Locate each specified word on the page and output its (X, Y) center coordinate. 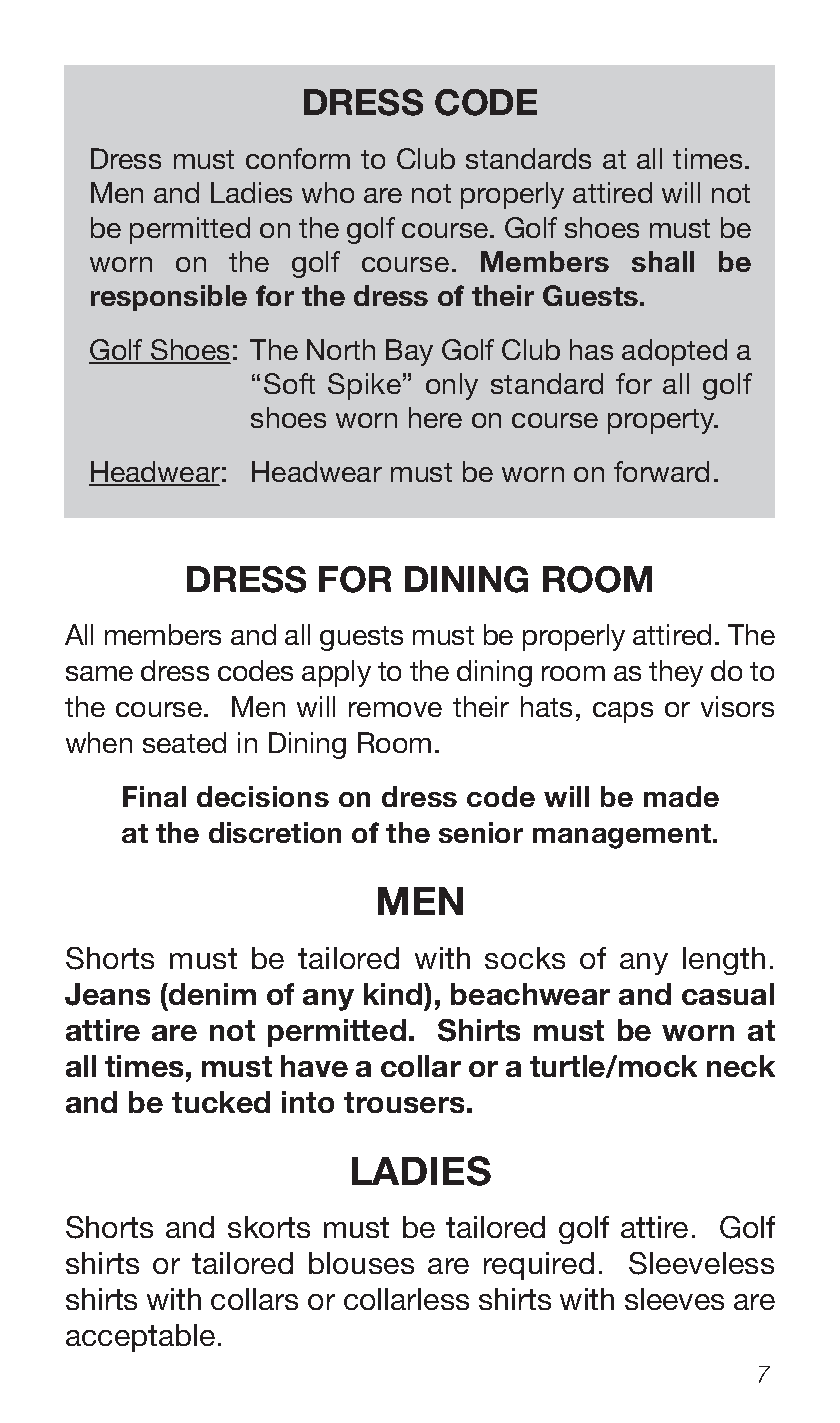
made (681, 796)
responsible (169, 298)
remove (395, 709)
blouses (361, 1263)
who (328, 192)
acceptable (140, 1338)
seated (184, 742)
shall (663, 261)
